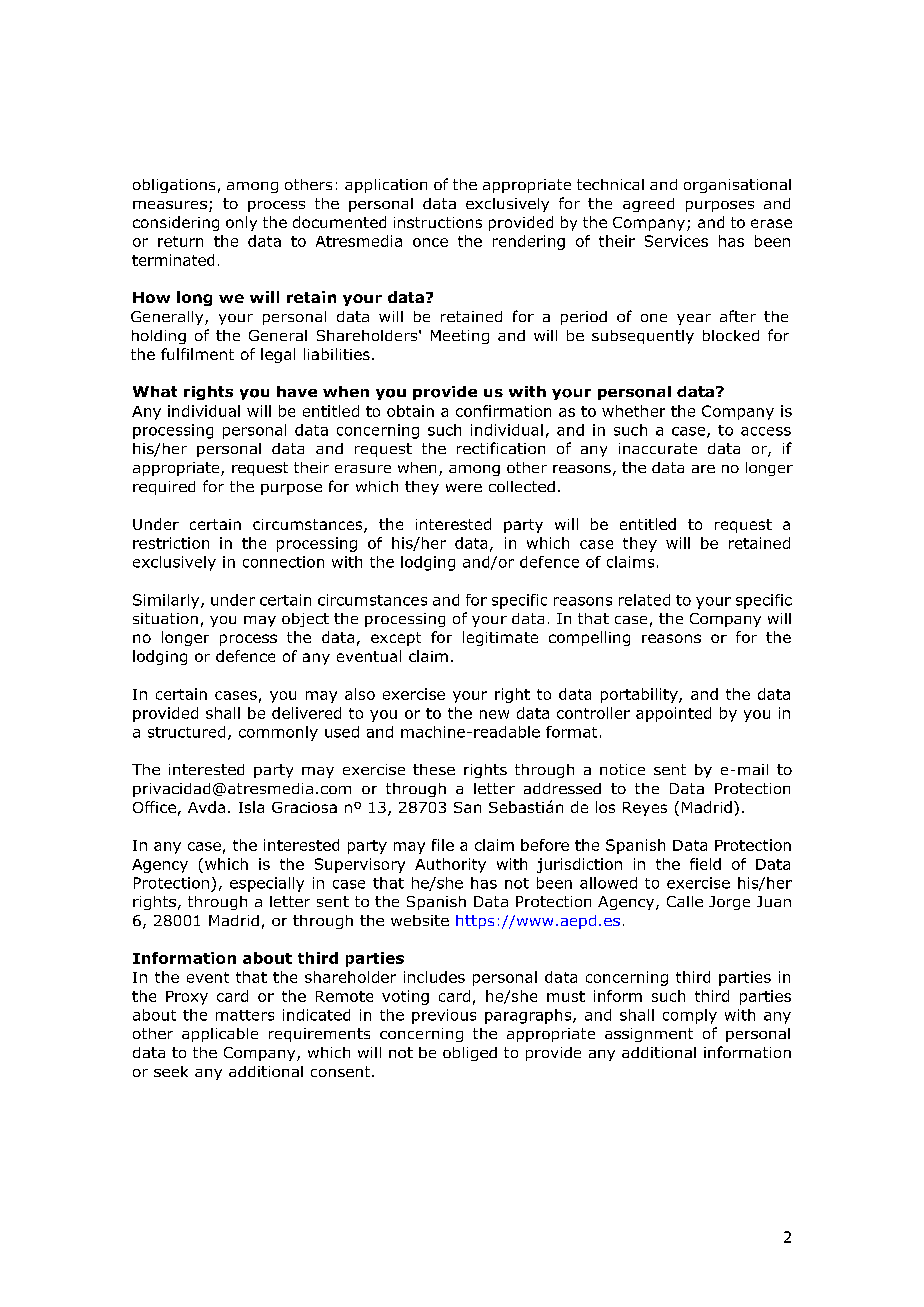 The height and width of the screenshot is (1307, 924). I want to click on comply, so click(690, 1016).
